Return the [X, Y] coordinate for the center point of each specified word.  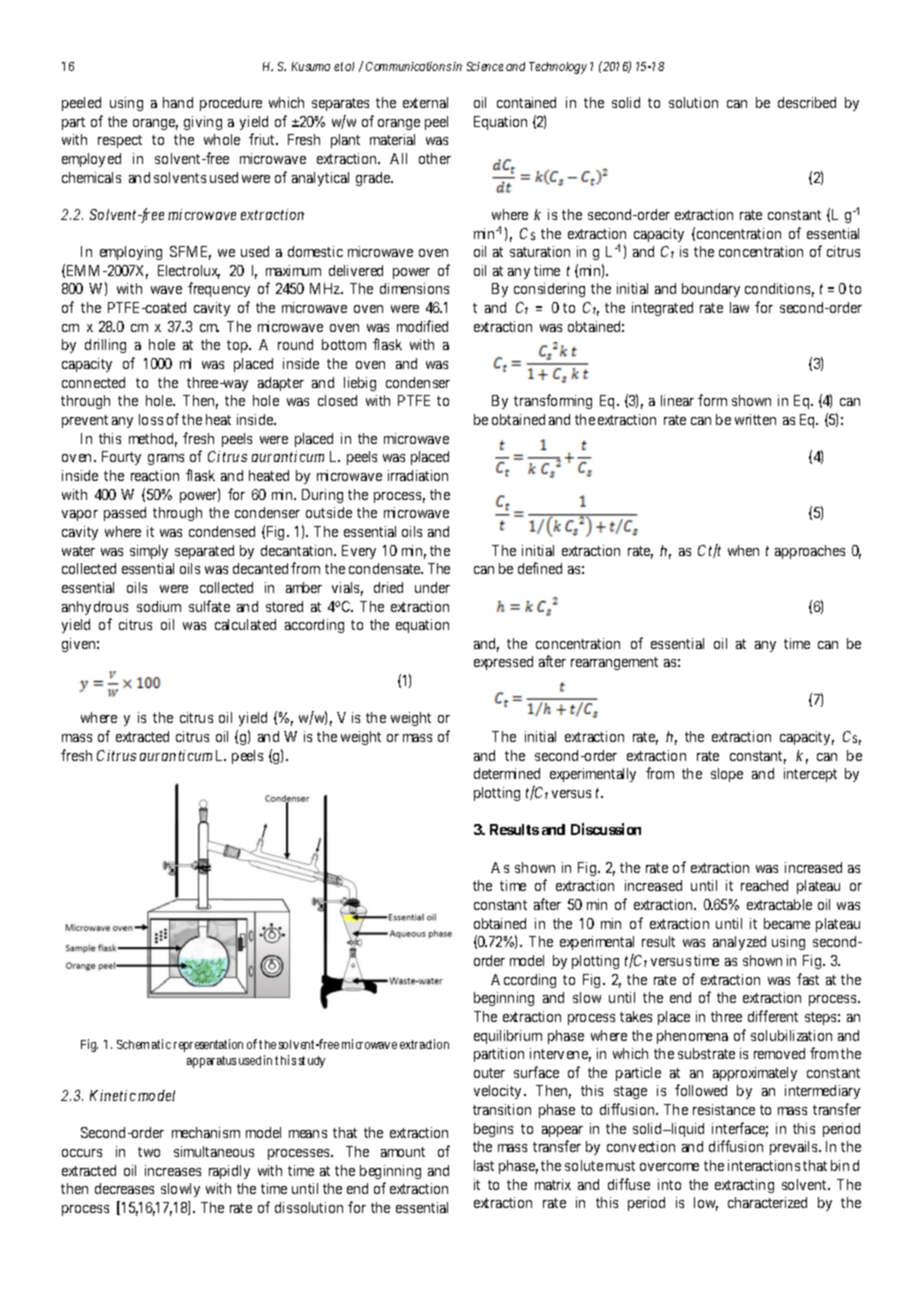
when [743, 550]
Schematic [144, 1044]
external [425, 102]
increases [173, 1170]
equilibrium [508, 1037]
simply [149, 552]
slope [727, 775]
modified [422, 326]
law [739, 307]
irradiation [418, 475]
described [807, 102]
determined [507, 773]
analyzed [739, 943]
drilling [105, 346]
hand [178, 102]
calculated [245, 624]
